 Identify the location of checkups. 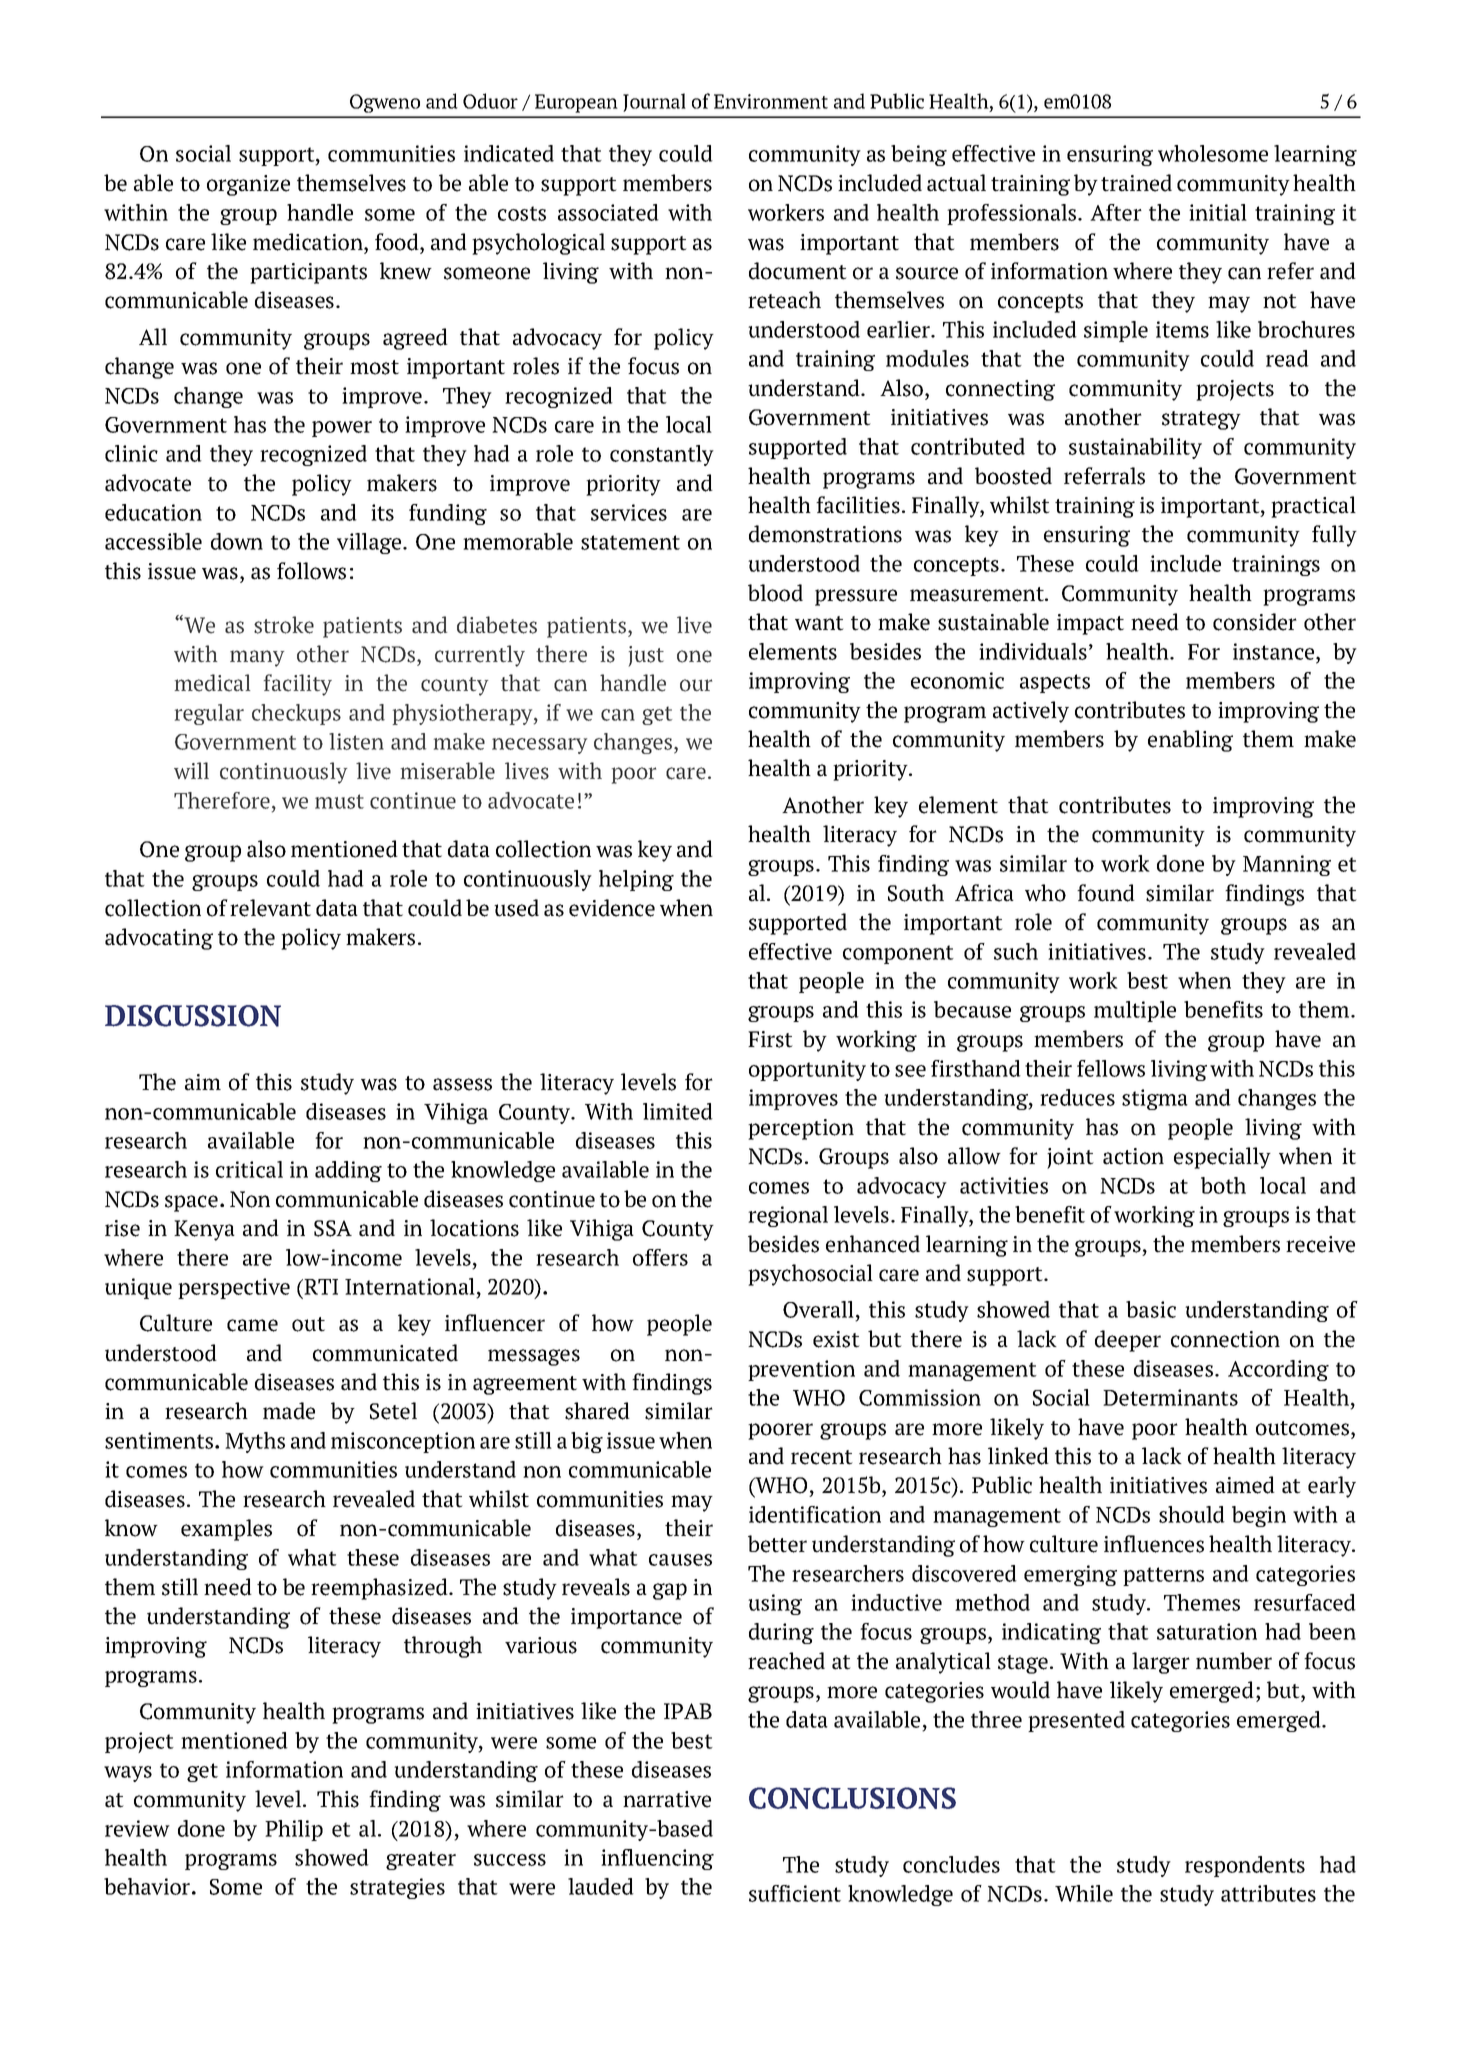
(296, 714).
